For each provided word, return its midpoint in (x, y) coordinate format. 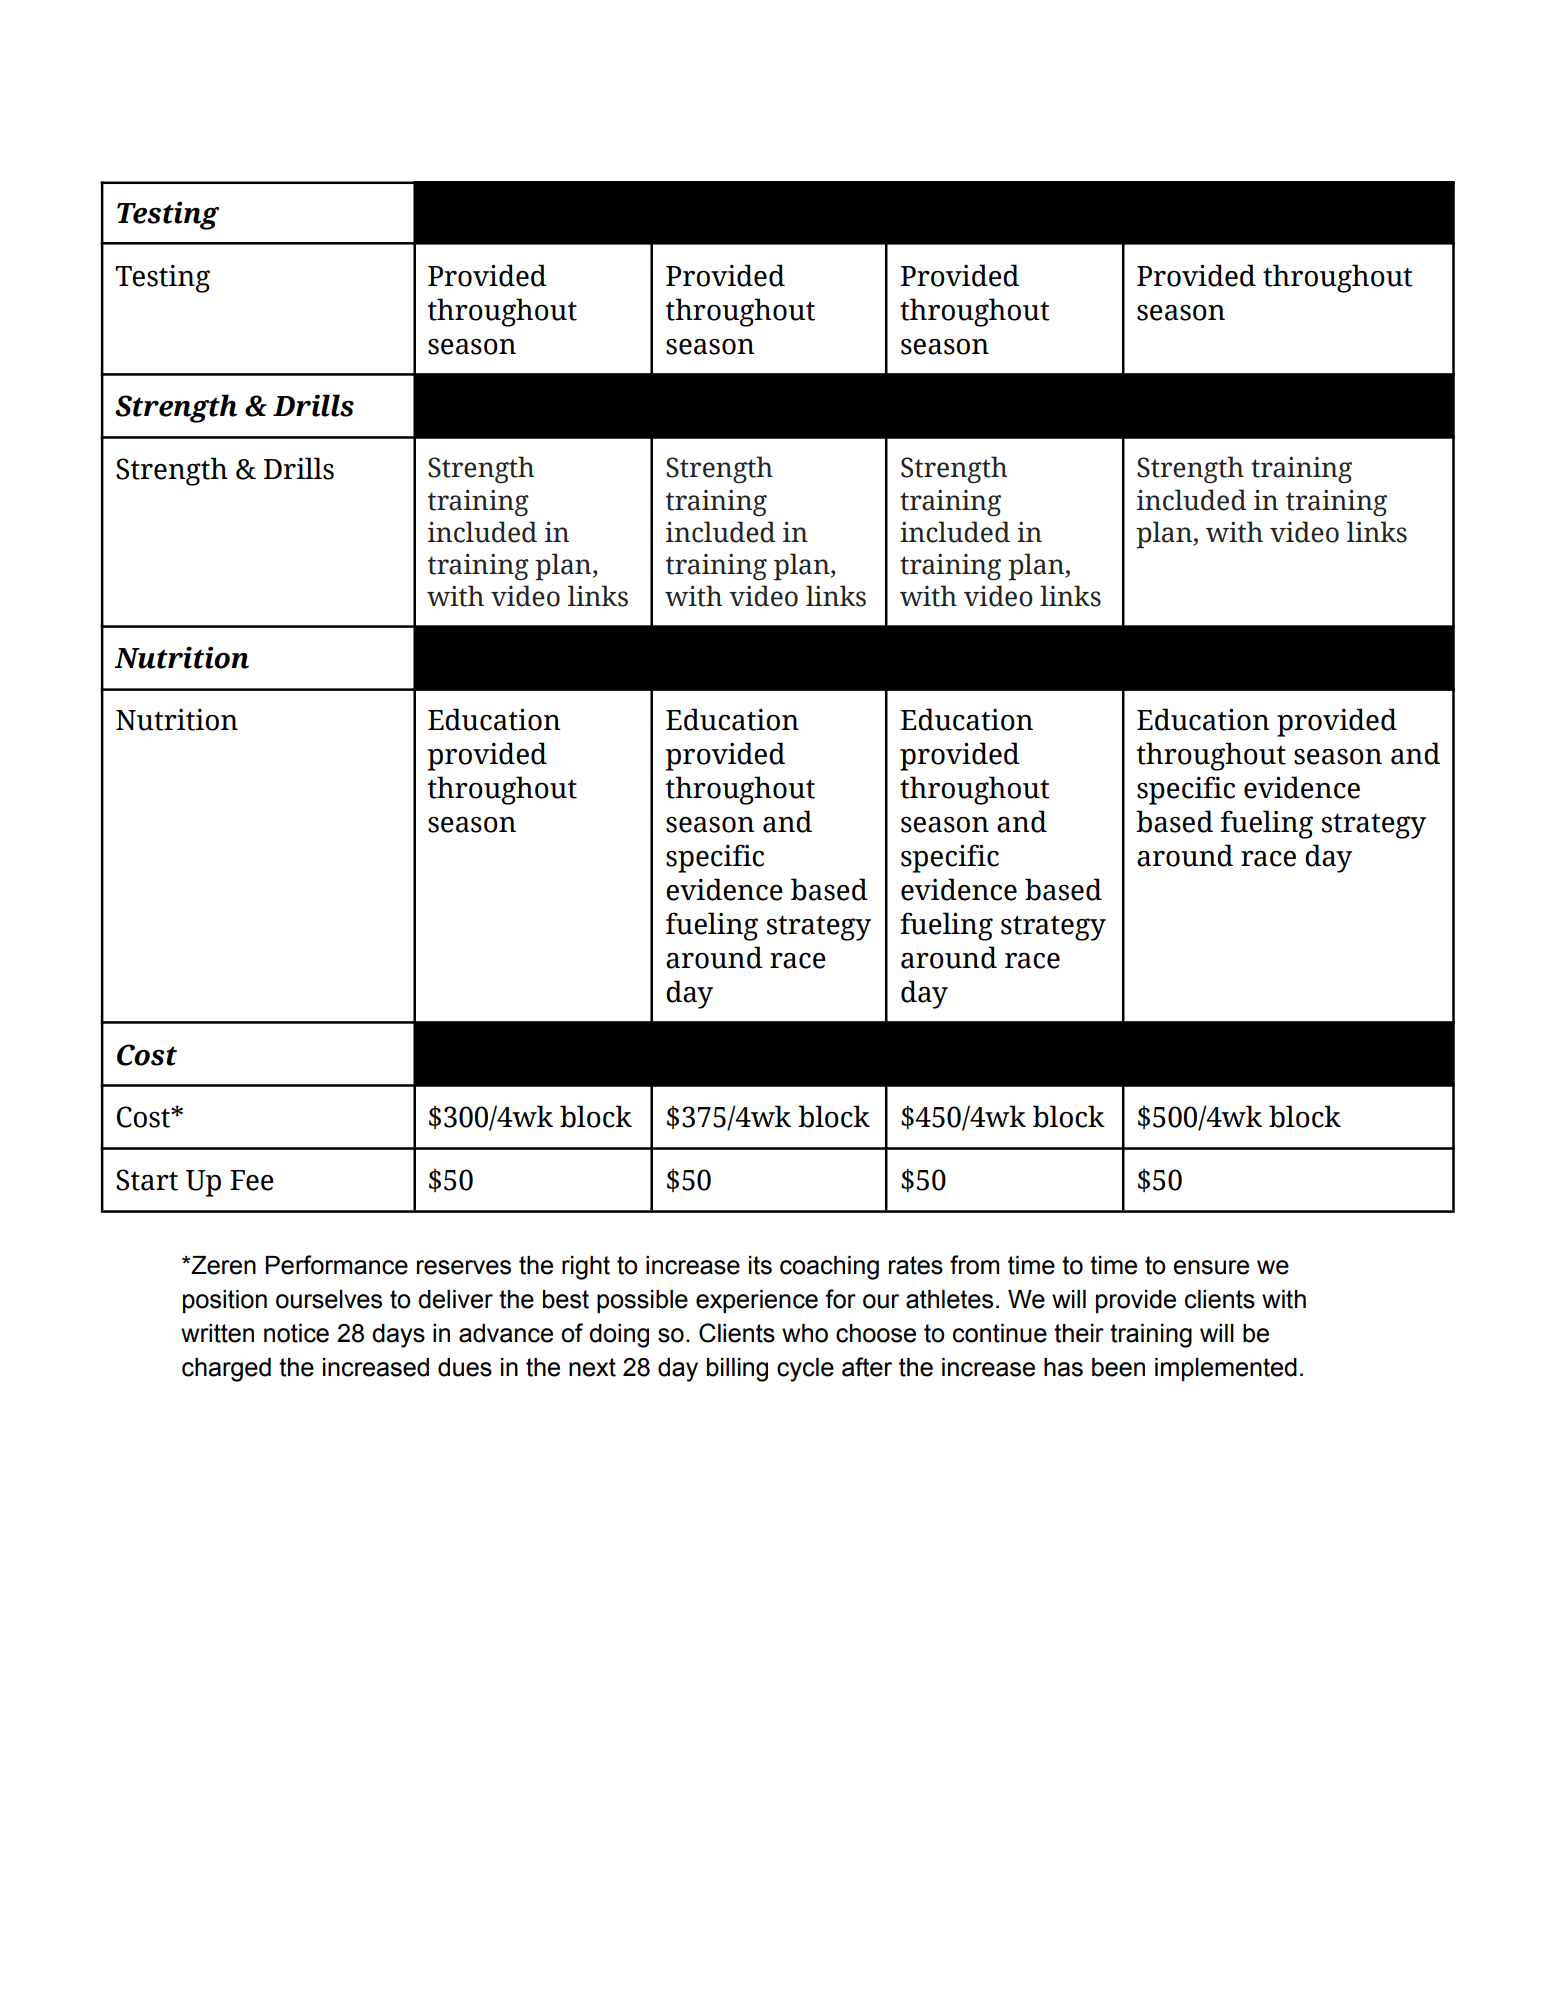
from (974, 1265)
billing (737, 1370)
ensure (1211, 1267)
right (586, 1268)
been (1118, 1367)
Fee (252, 1180)
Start (147, 1180)
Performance (337, 1265)
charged (226, 1370)
